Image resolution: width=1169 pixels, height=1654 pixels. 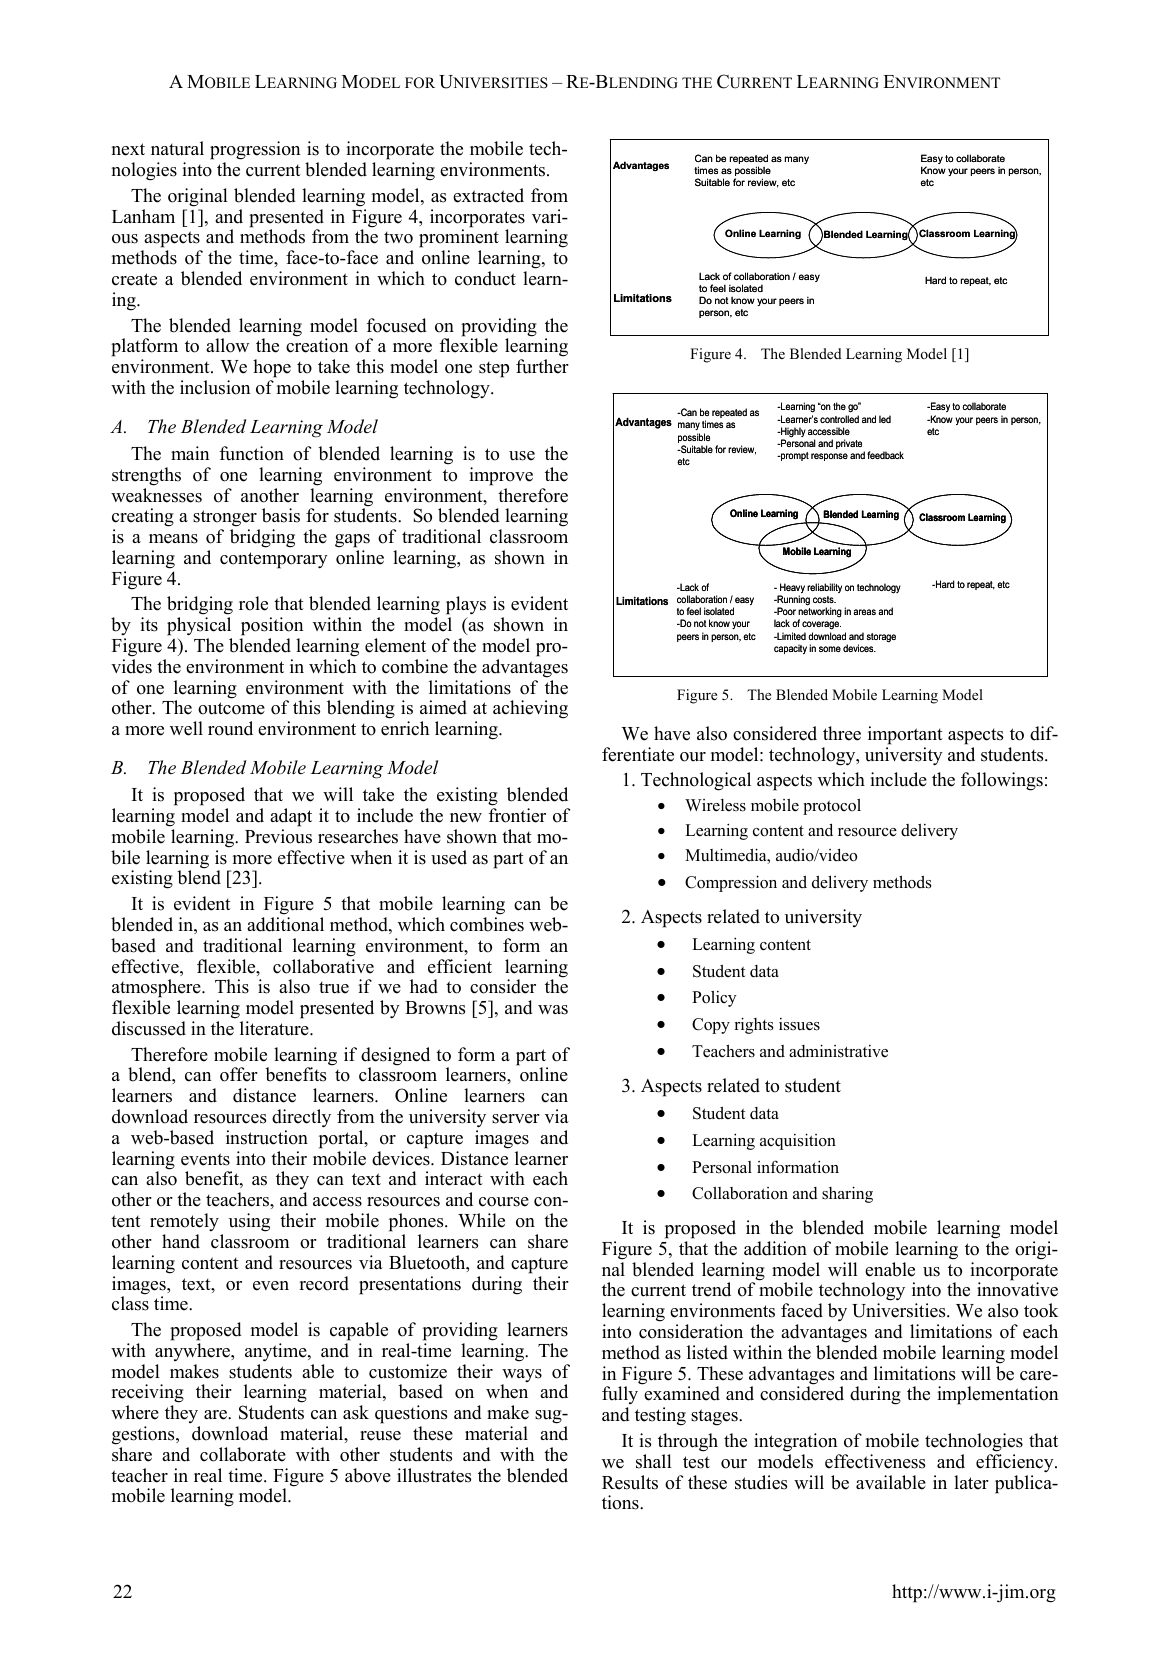 I want to click on receiving, so click(x=147, y=1395).
